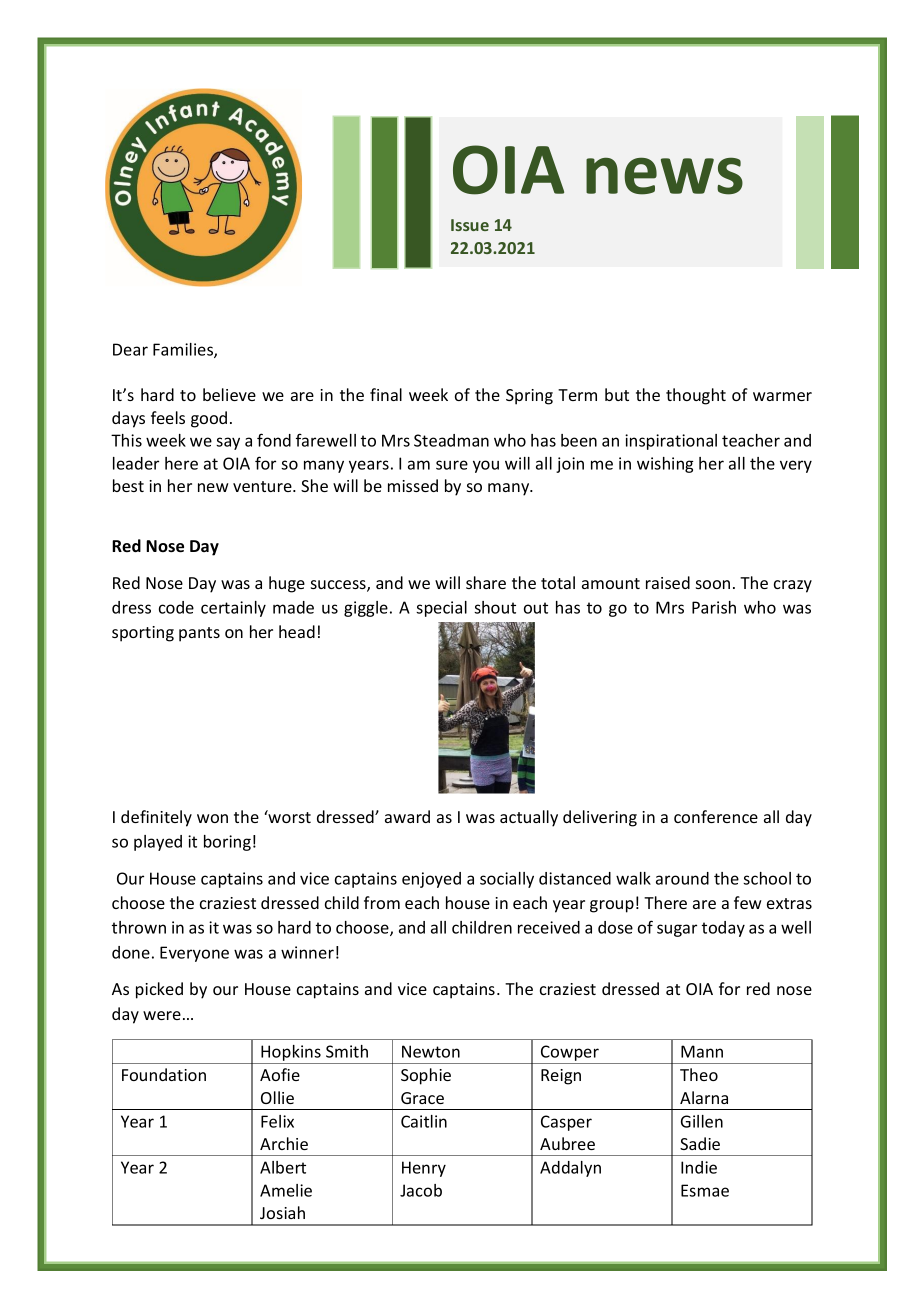  What do you see at coordinates (714, 607) in the image?
I see `Parish` at bounding box center [714, 607].
